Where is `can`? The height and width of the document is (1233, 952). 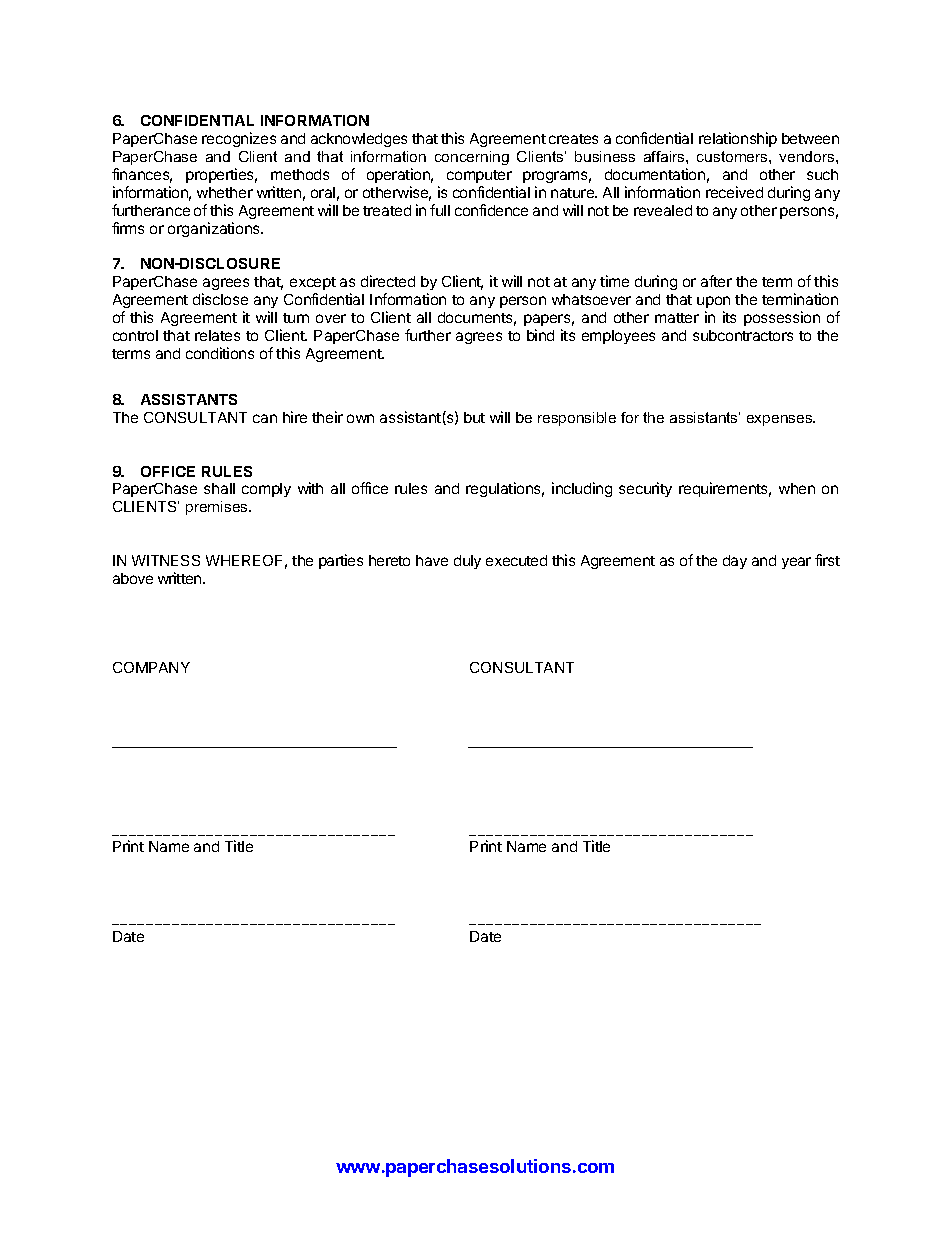 can is located at coordinates (265, 418).
